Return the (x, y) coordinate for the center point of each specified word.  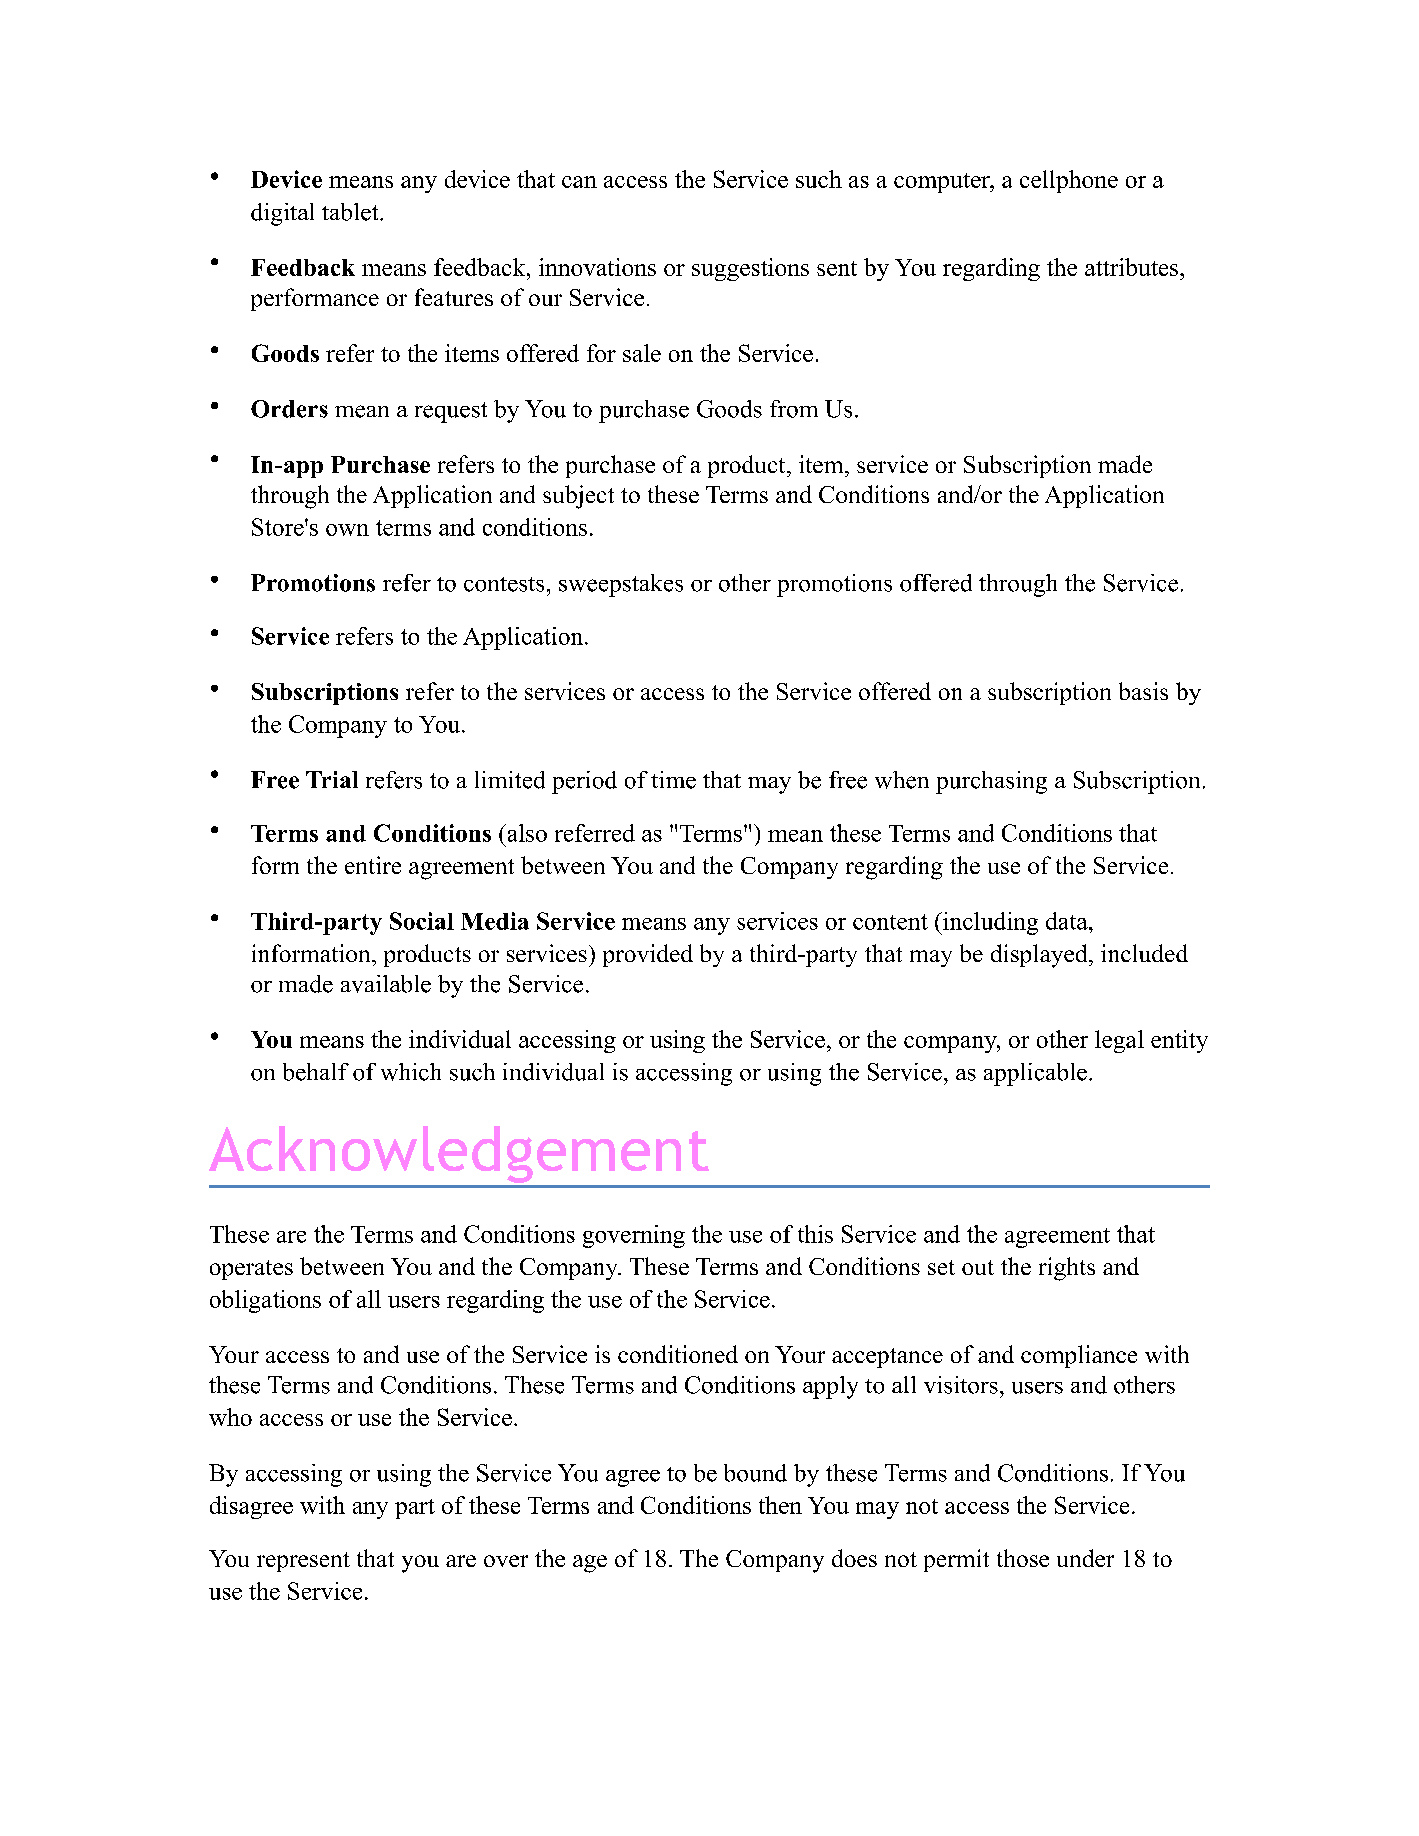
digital (282, 214)
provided (648, 955)
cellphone (1069, 181)
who (230, 1417)
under (1085, 1558)
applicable (1035, 1074)
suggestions (750, 269)
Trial (332, 779)
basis (1143, 691)
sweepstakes (621, 585)
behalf (316, 1072)
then (780, 1505)
